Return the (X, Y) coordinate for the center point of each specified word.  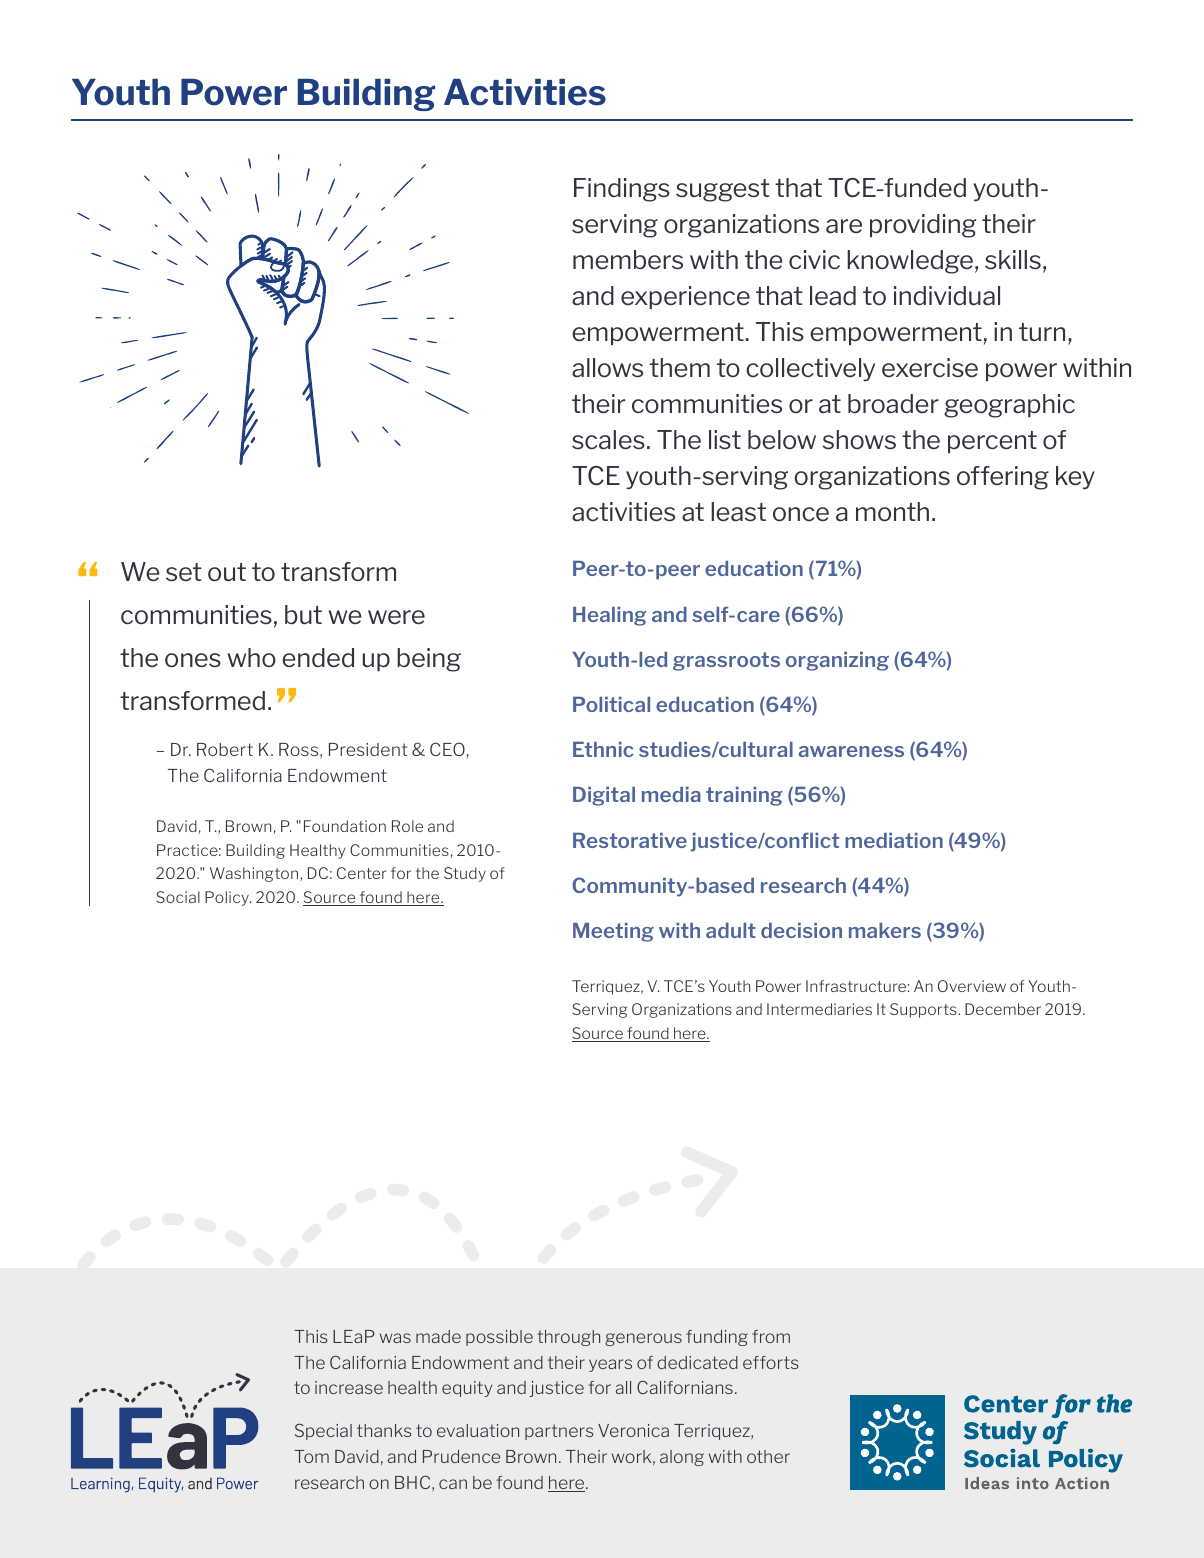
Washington (255, 874)
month (892, 511)
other (768, 1456)
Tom (311, 1456)
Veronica (633, 1430)
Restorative (630, 840)
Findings (622, 190)
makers (885, 930)
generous (643, 1339)
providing (923, 226)
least (738, 512)
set (184, 572)
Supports (924, 1010)
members (628, 259)
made (438, 1336)
